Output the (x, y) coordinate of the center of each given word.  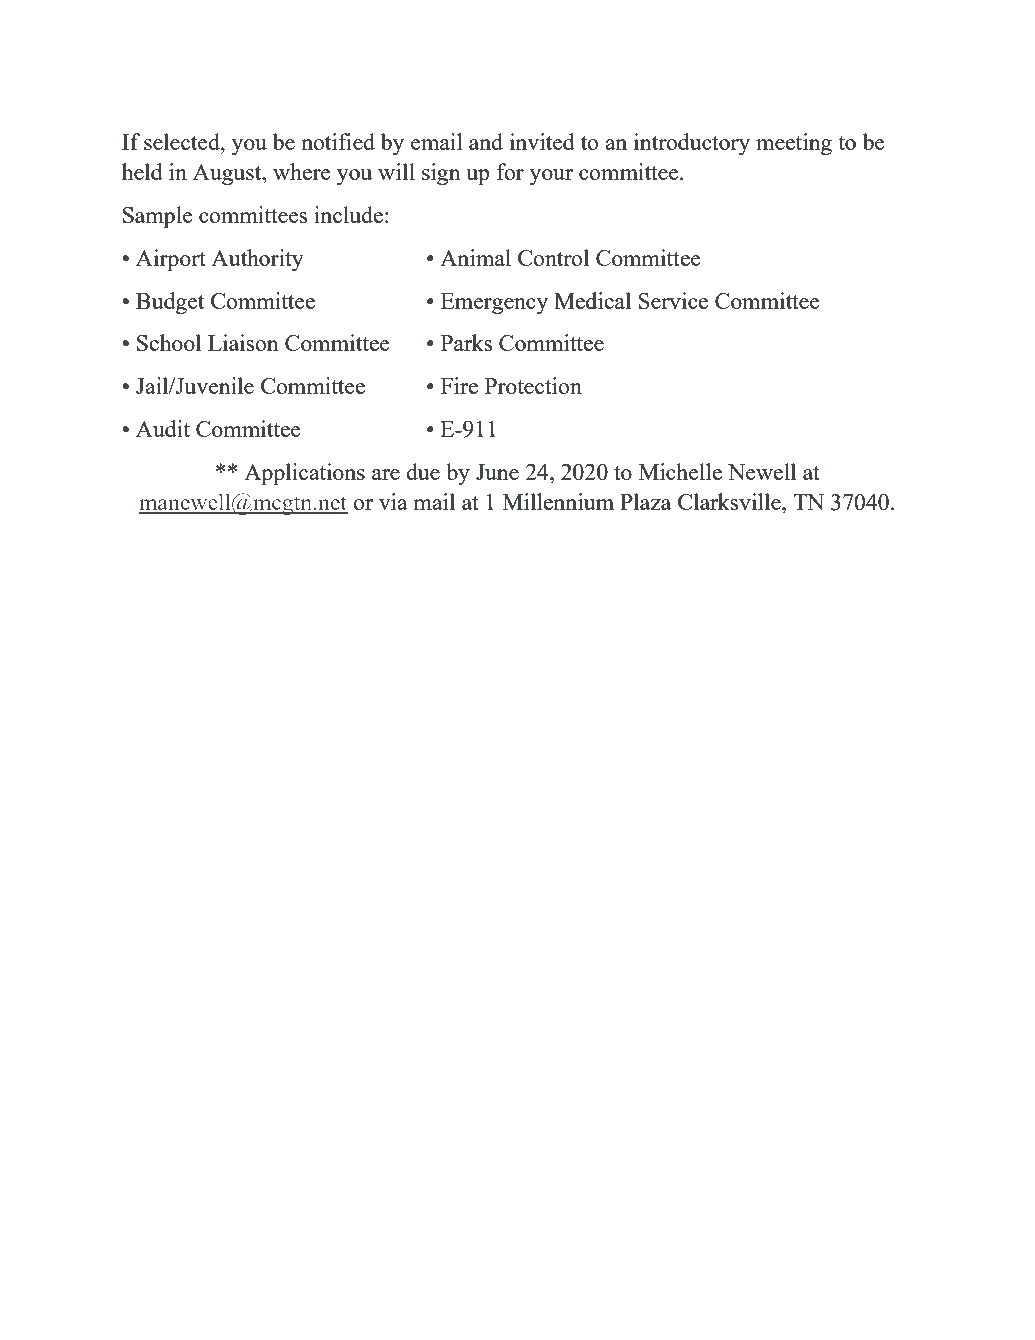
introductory (692, 144)
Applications (304, 474)
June (497, 472)
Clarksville (730, 501)
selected (183, 141)
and (486, 141)
